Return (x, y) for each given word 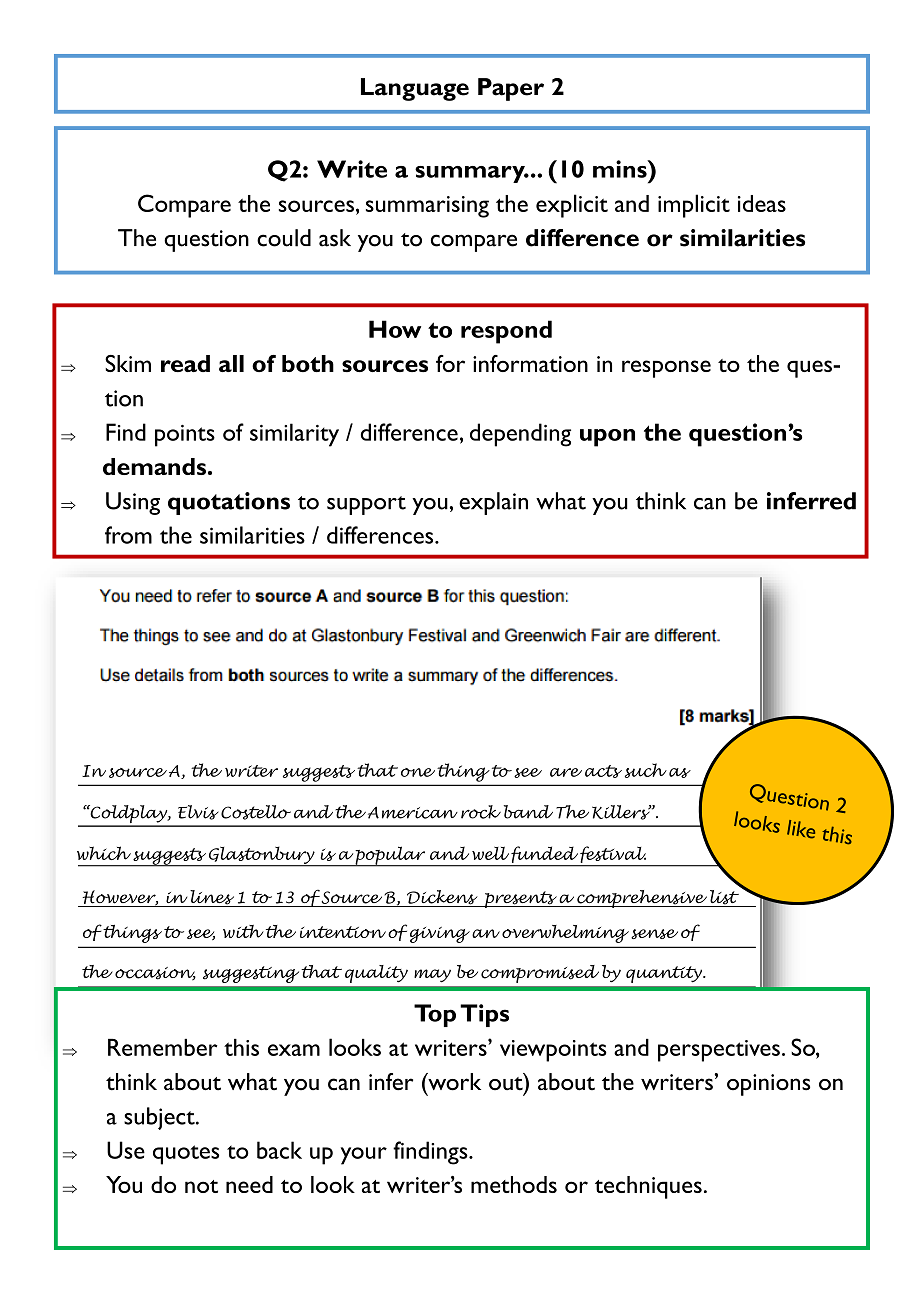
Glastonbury (261, 856)
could (284, 238)
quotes (186, 1155)
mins (621, 169)
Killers (622, 812)
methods (514, 1184)
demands (154, 466)
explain (493, 503)
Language (415, 89)
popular (390, 856)
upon (607, 438)
